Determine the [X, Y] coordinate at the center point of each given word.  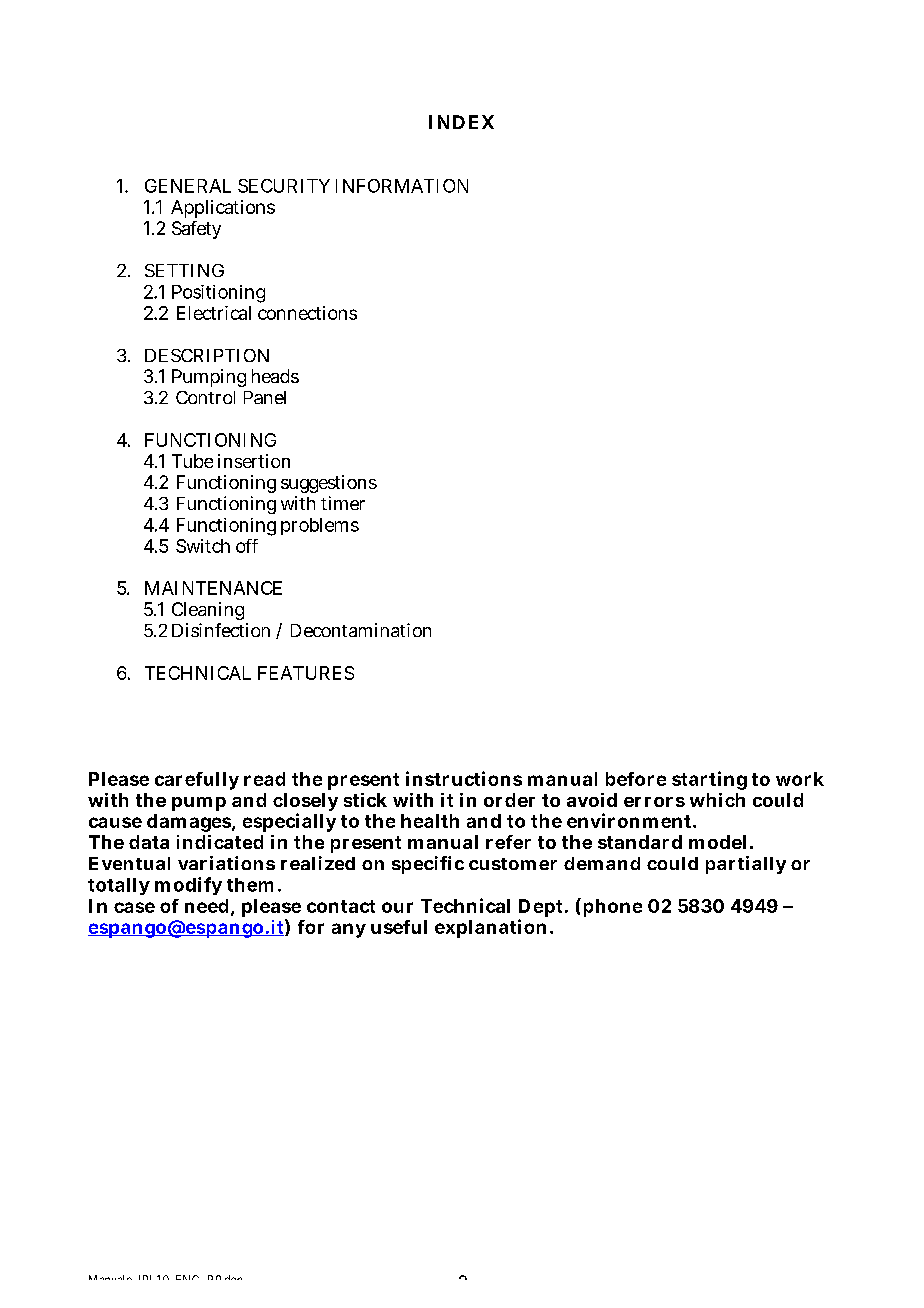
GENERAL [188, 186]
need [206, 906]
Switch [203, 546]
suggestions [329, 484]
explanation [490, 928]
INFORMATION [402, 186]
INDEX [461, 122]
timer [343, 503]
